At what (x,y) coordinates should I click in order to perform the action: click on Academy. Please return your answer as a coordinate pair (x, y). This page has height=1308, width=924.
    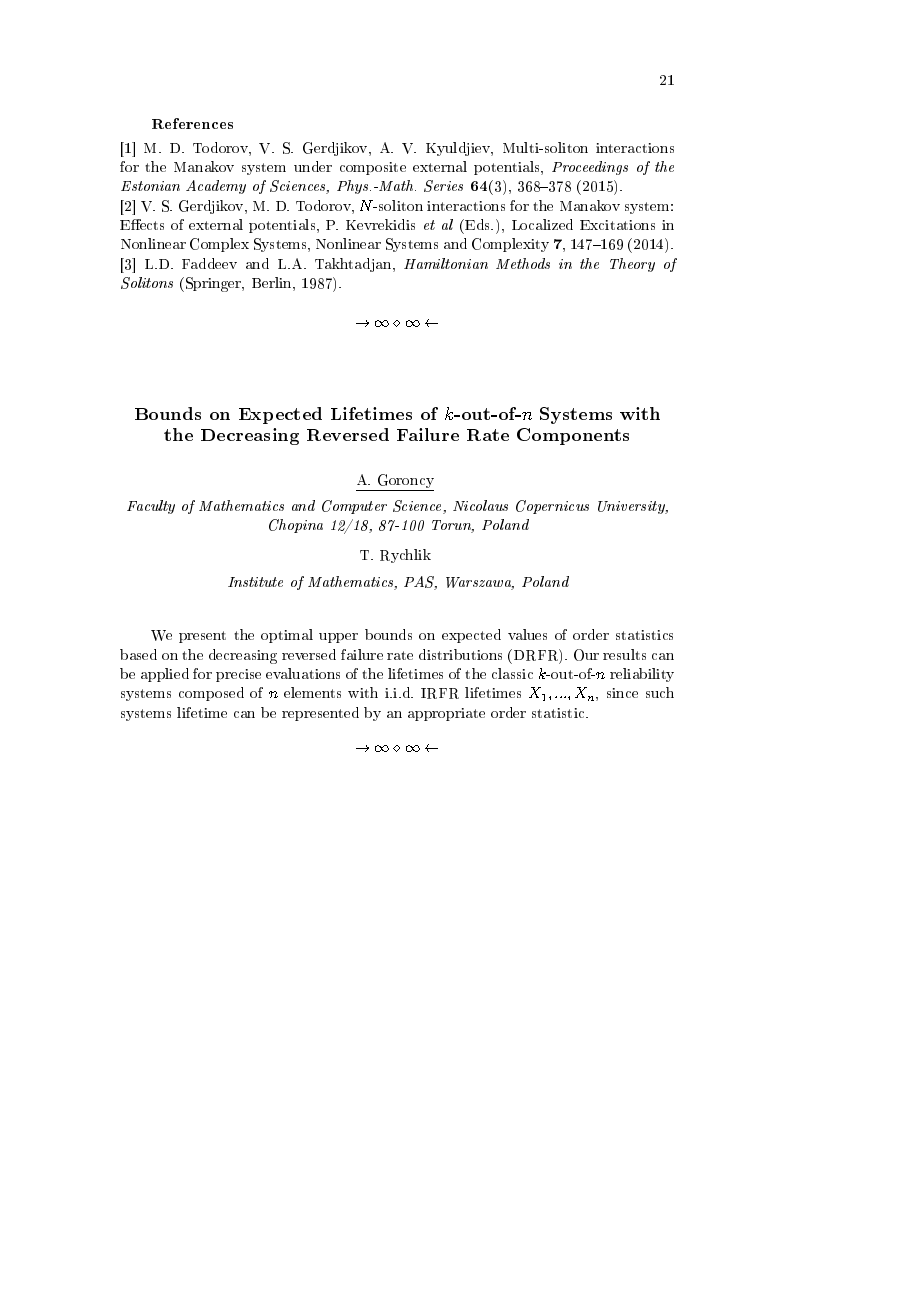
    Looking at the image, I should click on (216, 187).
